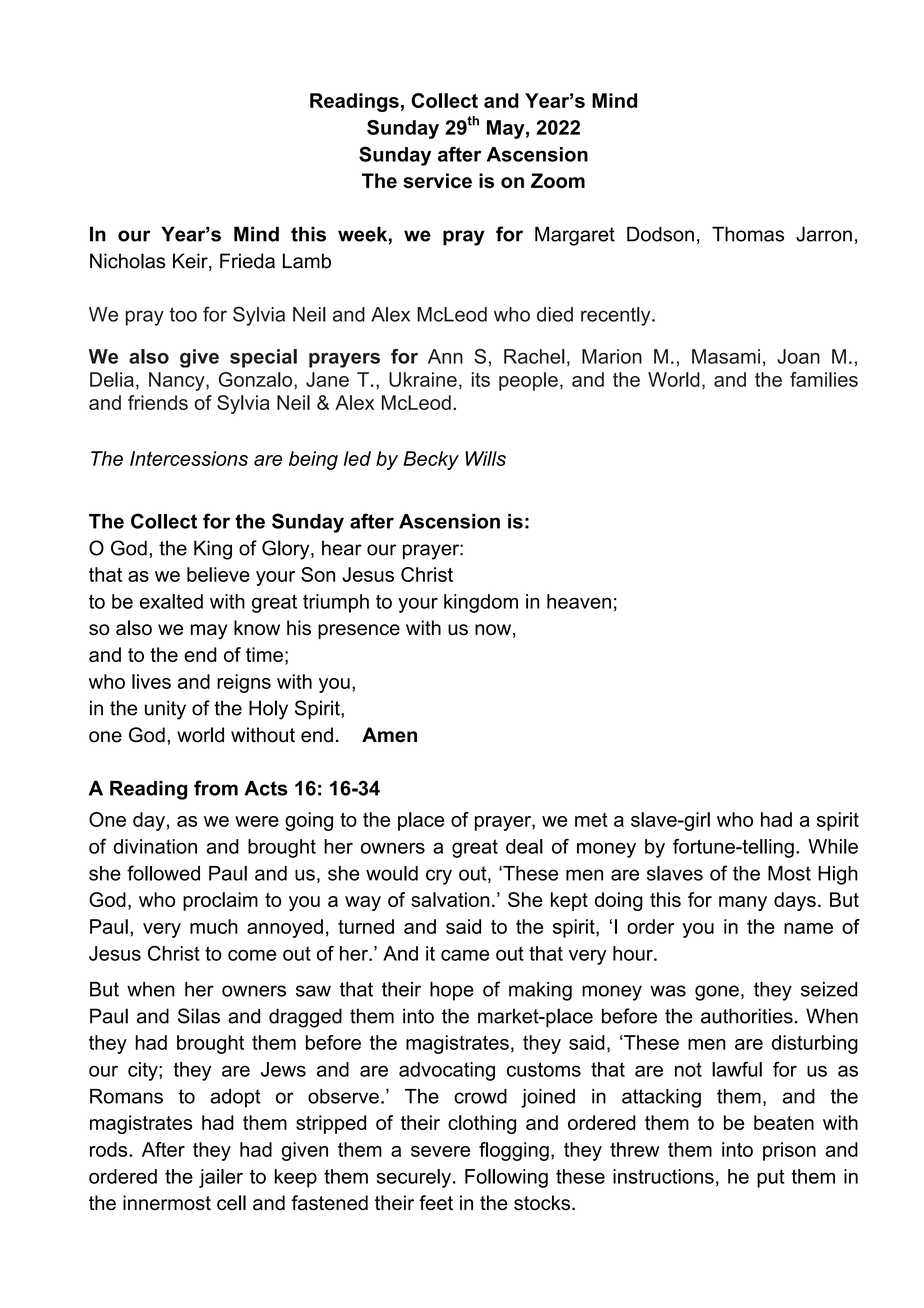 This image has height=1308, width=924. Describe the element at coordinates (437, 180) in the image. I see `service` at that location.
